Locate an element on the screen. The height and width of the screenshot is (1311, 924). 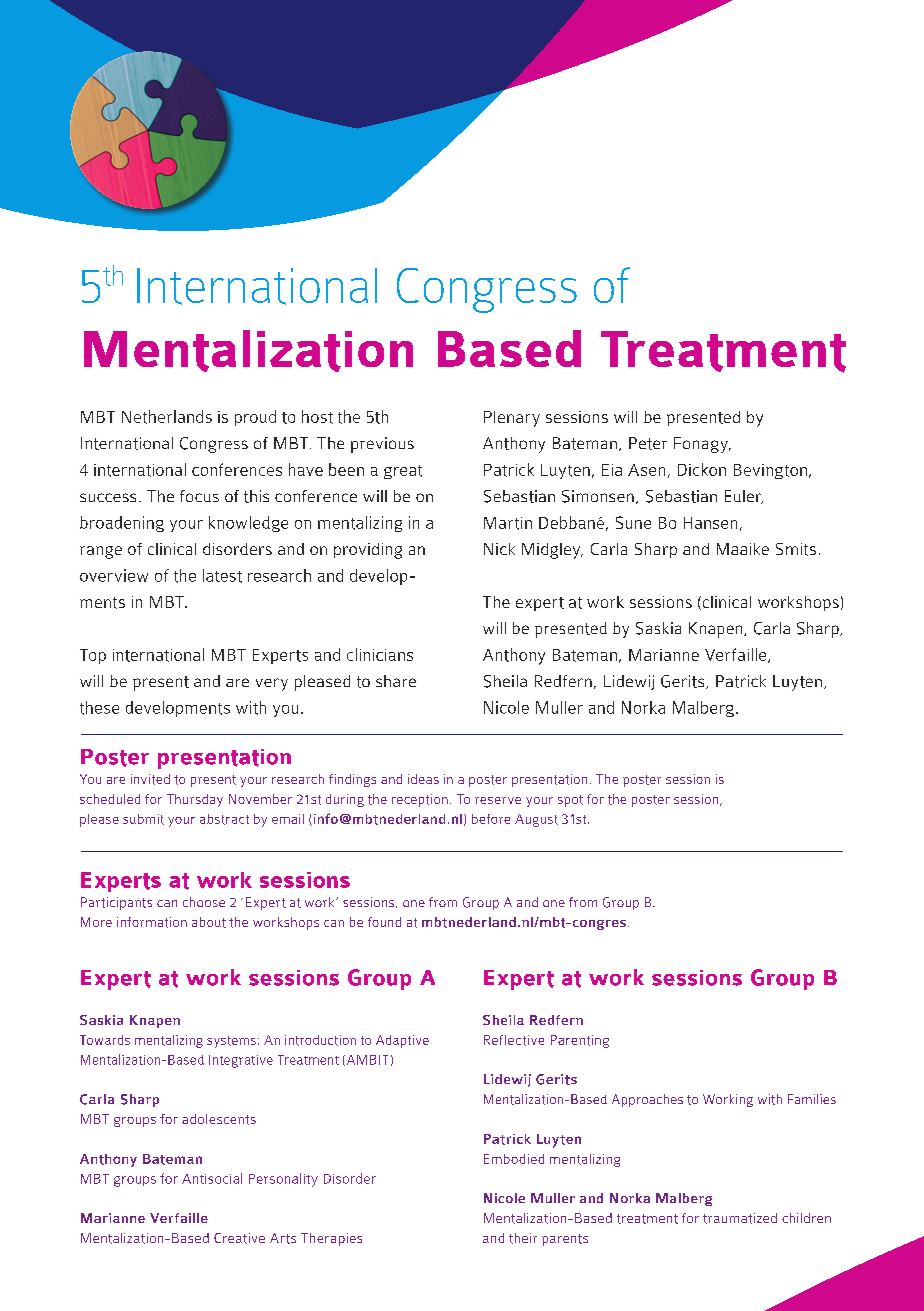
Nick is located at coordinates (499, 549).
